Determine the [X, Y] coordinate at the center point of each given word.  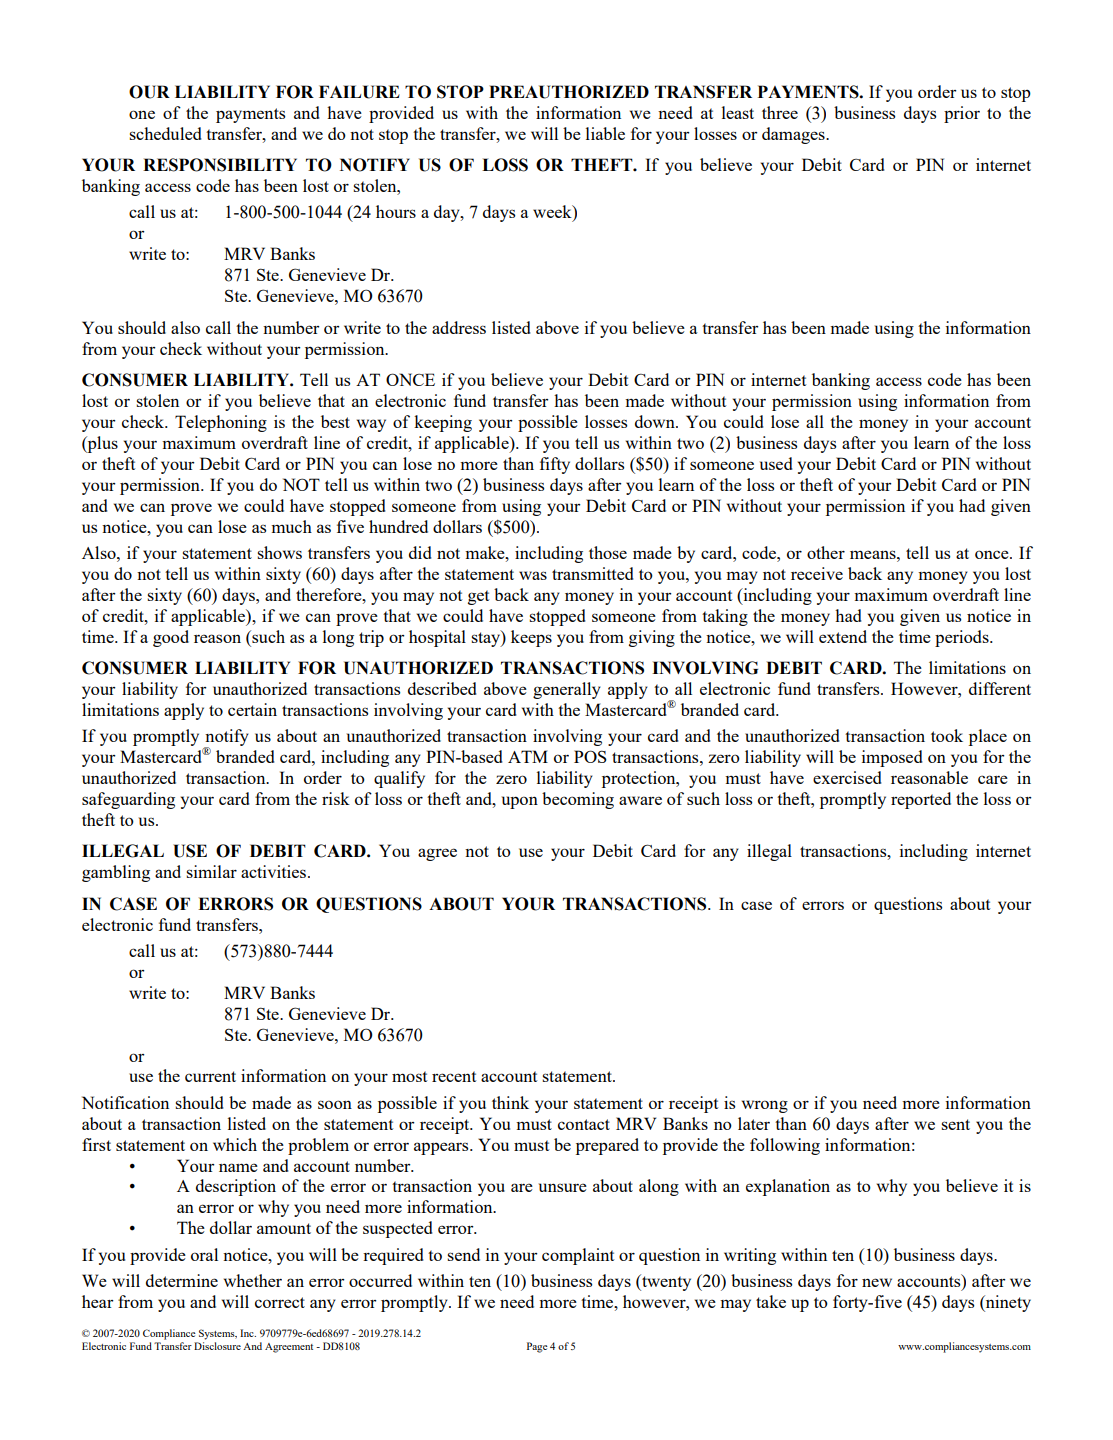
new [877, 1282]
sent [955, 1124]
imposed [892, 758]
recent [454, 1076]
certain [252, 709]
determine [182, 1280]
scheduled [165, 133]
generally [567, 690]
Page [537, 1347]
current [210, 1076]
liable [605, 133]
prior [962, 114]
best [335, 421]
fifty [555, 465]
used [776, 463]
